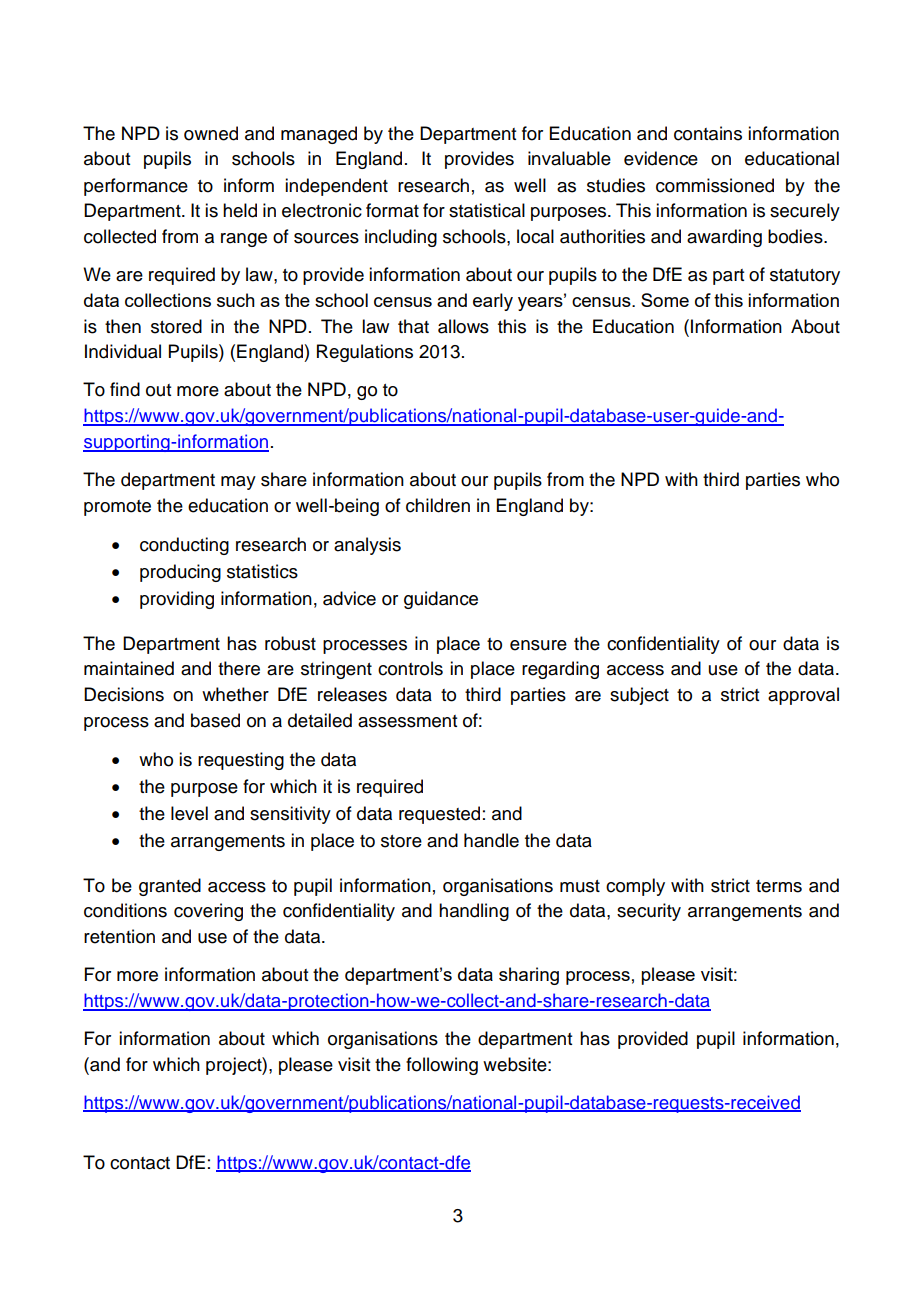  Describe the element at coordinates (803, 696) in the screenshot. I see `approval` at that location.
